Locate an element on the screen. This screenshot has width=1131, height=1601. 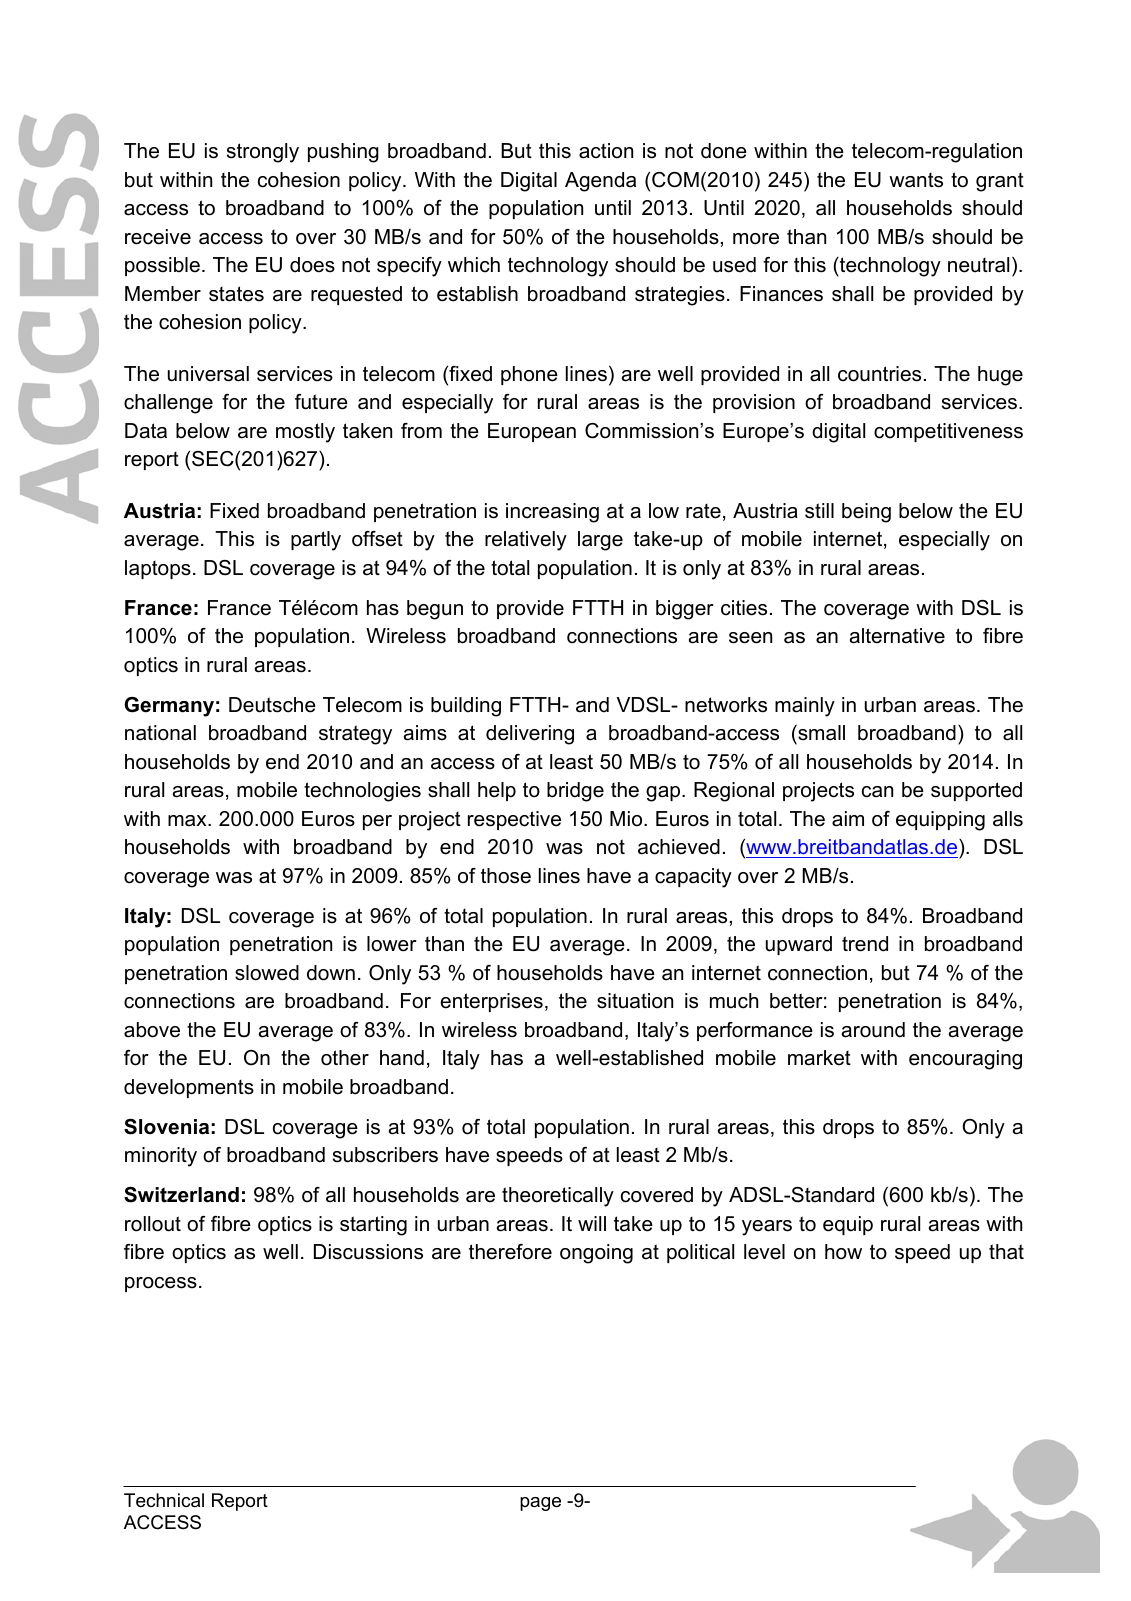
encouraging is located at coordinates (965, 1060).
